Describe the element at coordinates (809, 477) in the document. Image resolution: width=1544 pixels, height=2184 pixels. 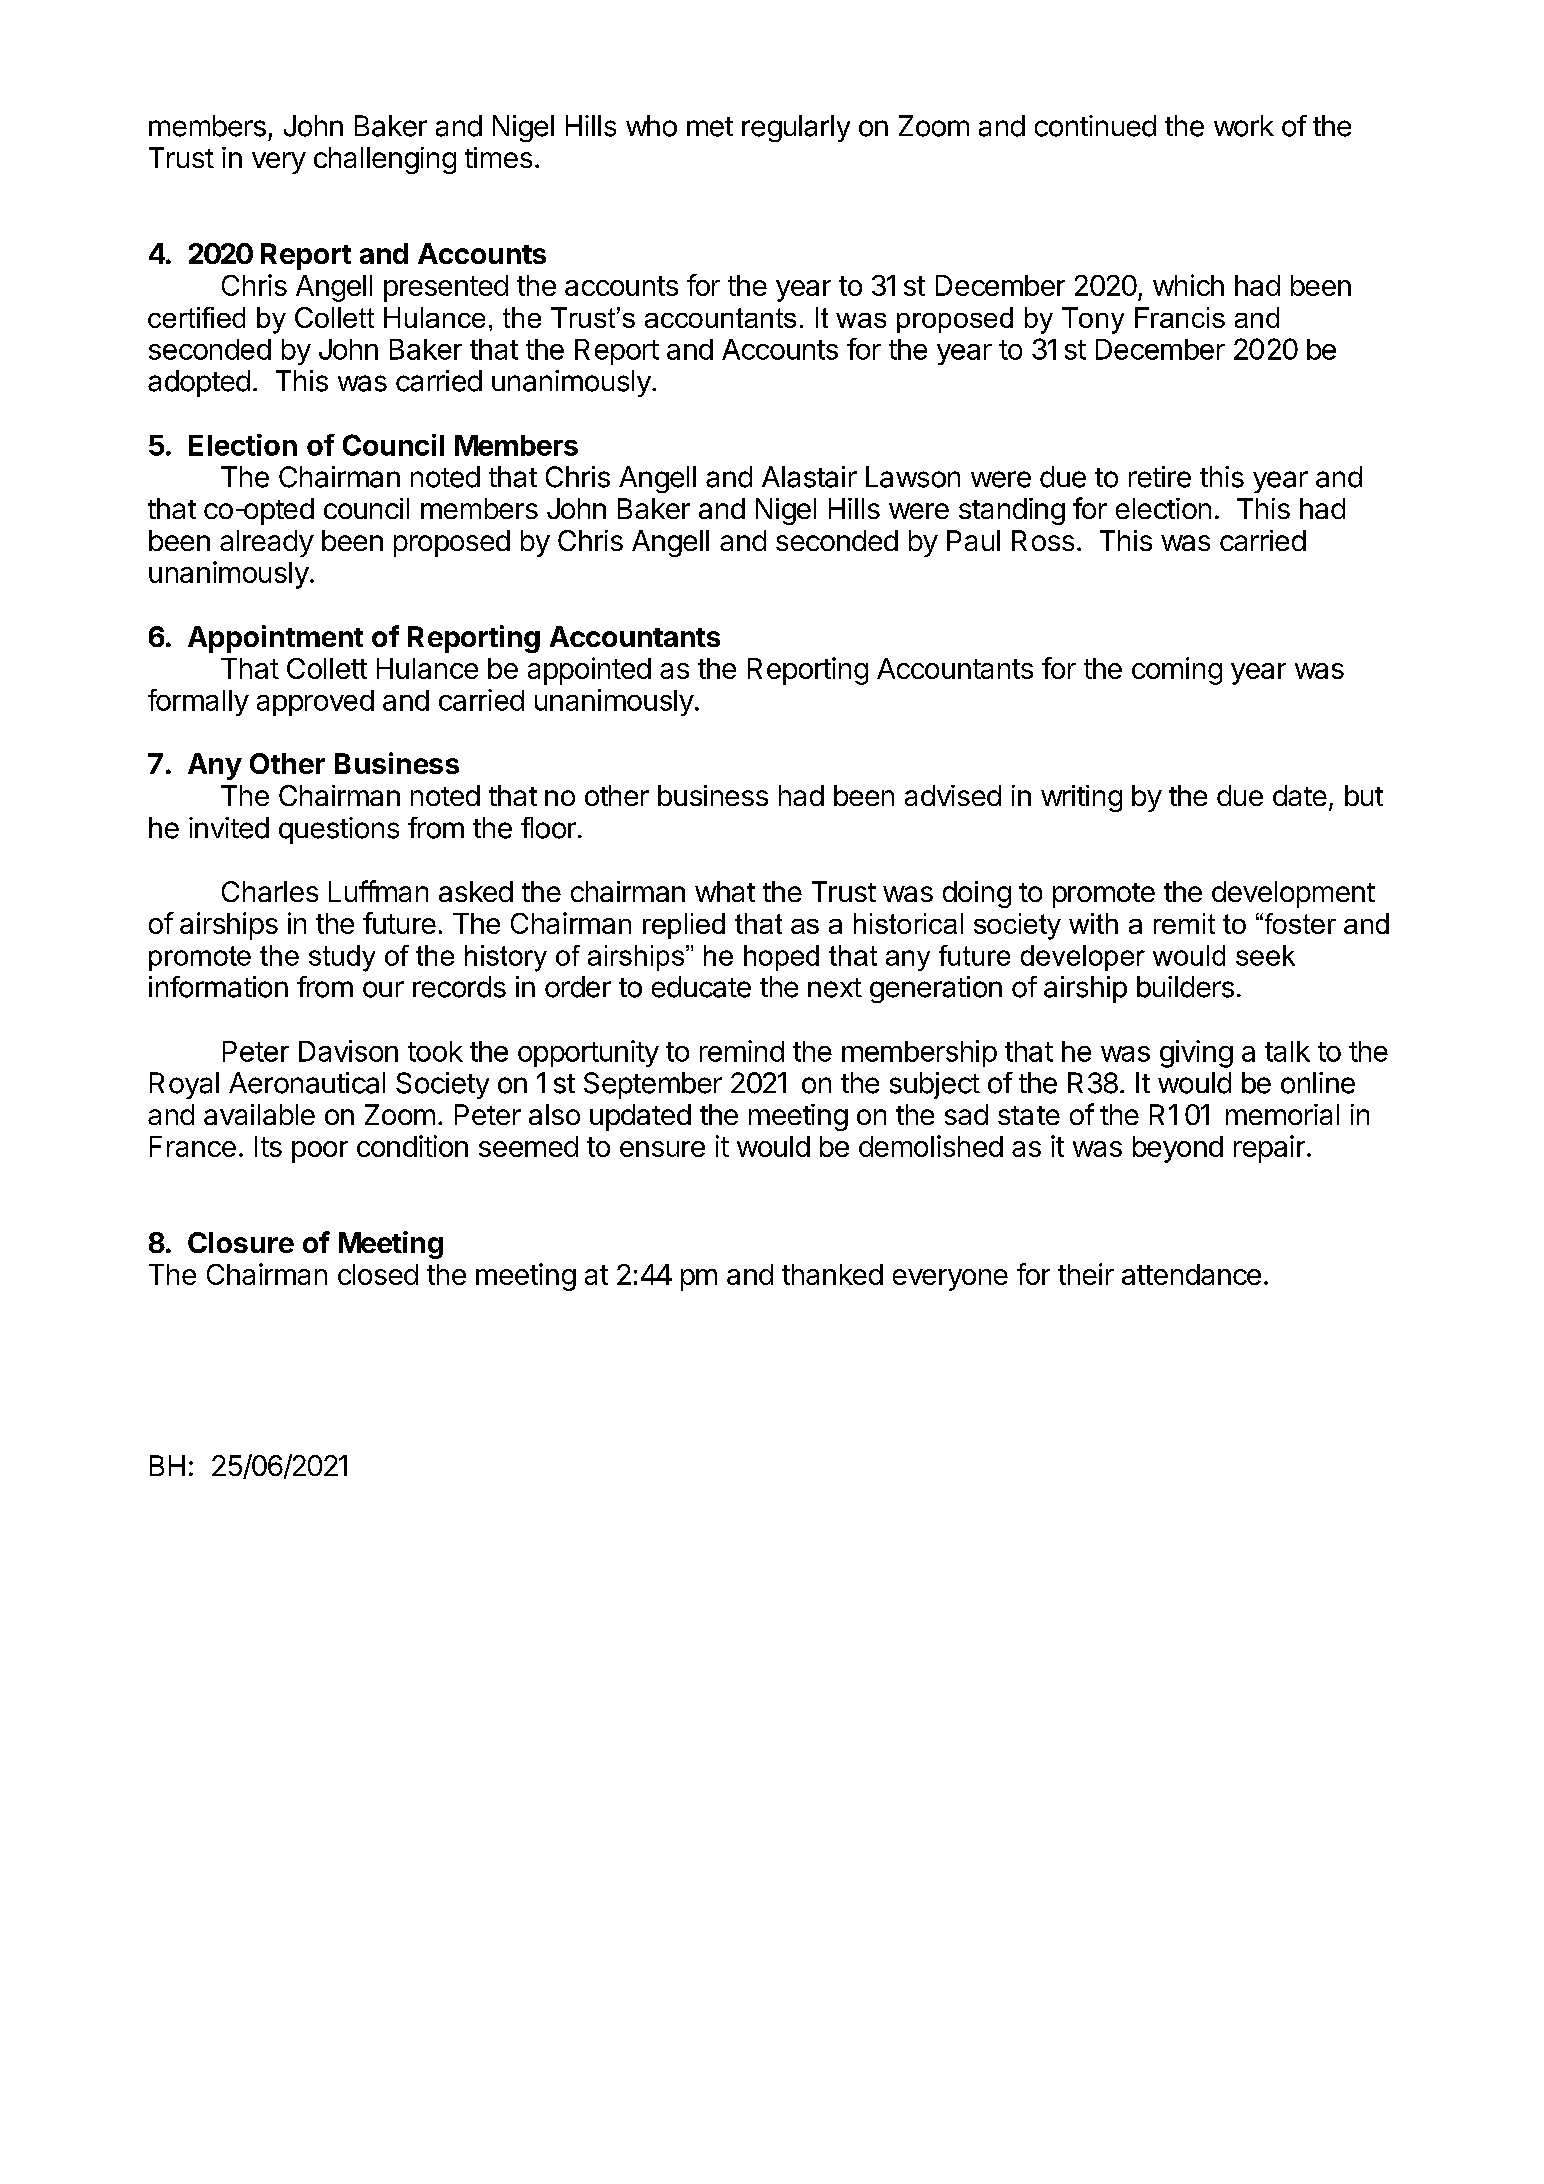
I see `Alastair` at that location.
